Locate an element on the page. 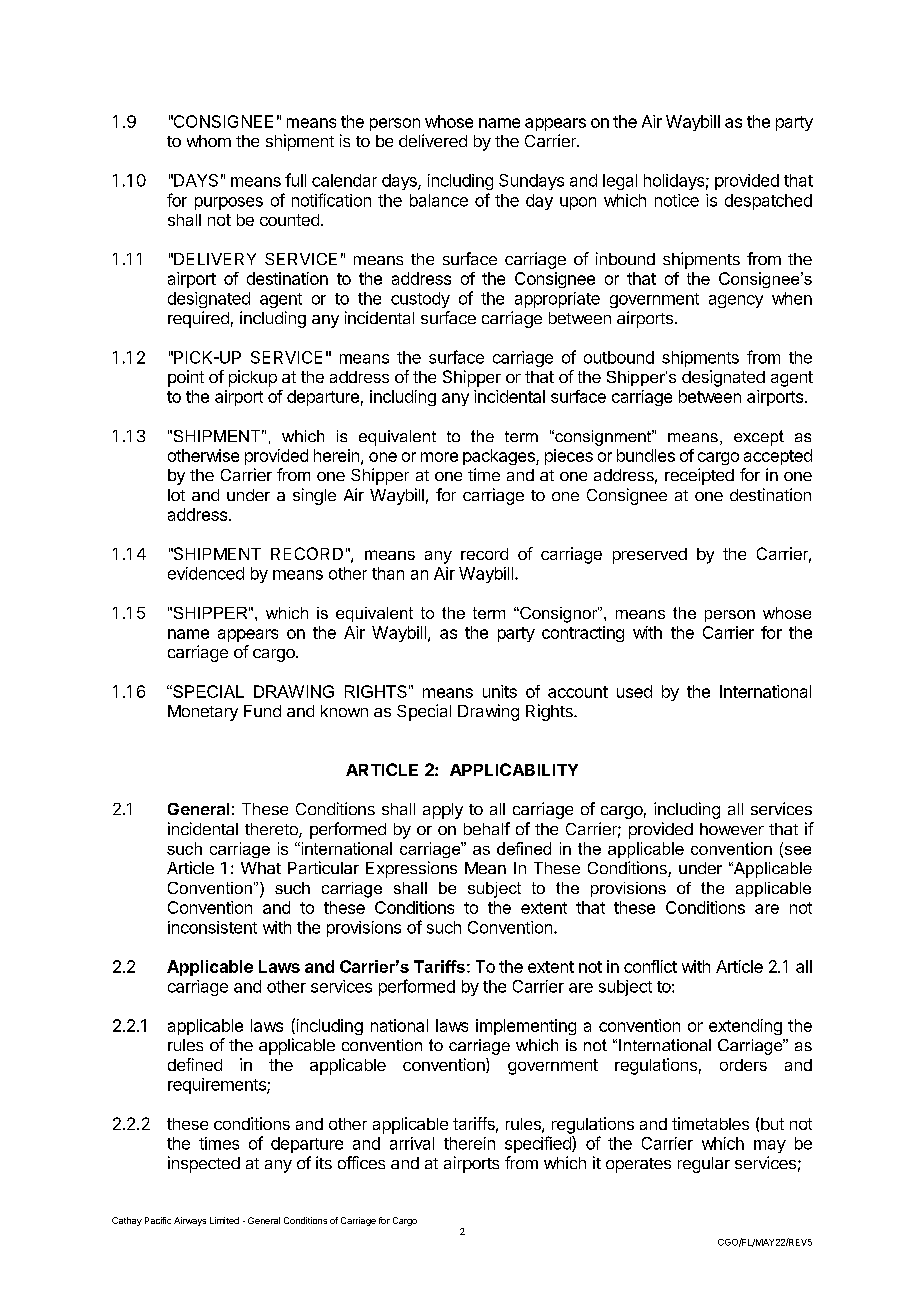 The image size is (924, 1308). however is located at coordinates (732, 829).
